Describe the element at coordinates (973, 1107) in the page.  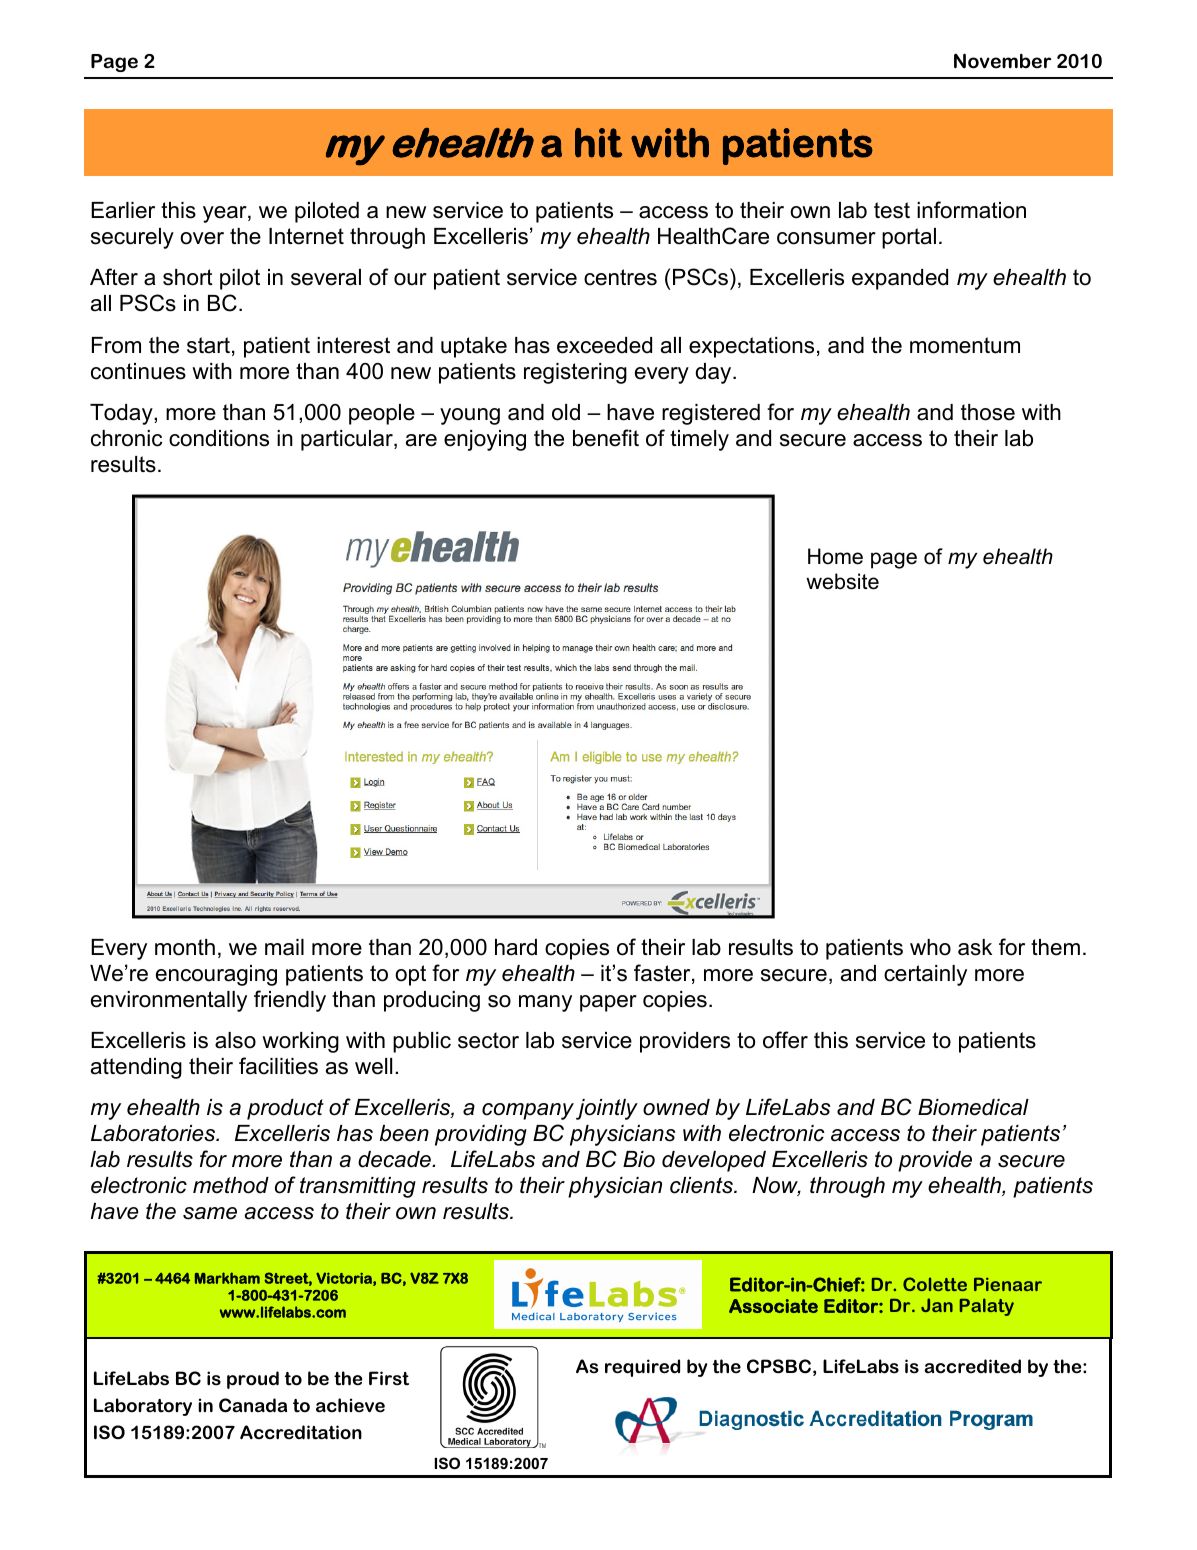
I see `Biomedical` at that location.
